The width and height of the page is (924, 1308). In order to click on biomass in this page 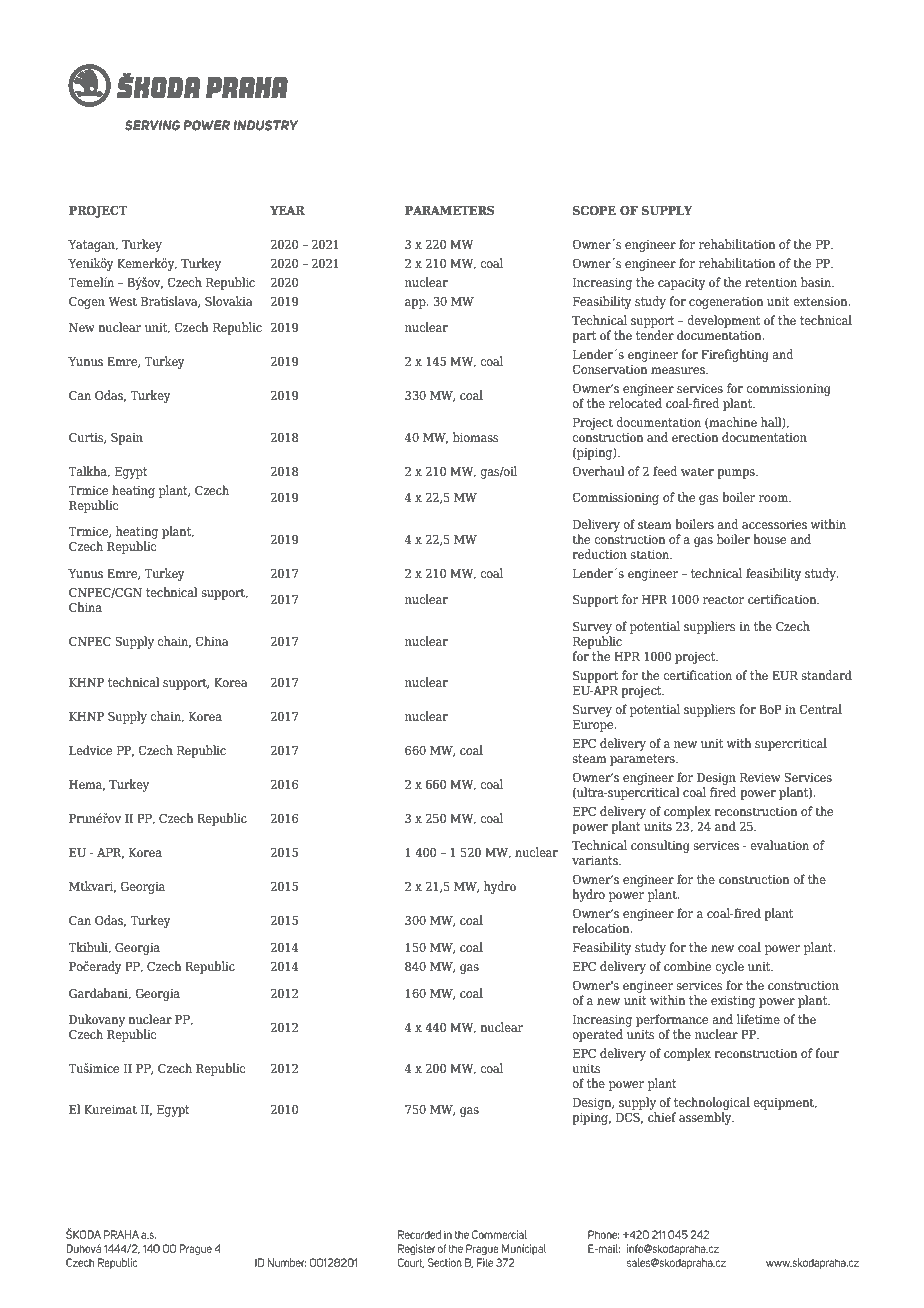, I will do `click(476, 437)`.
